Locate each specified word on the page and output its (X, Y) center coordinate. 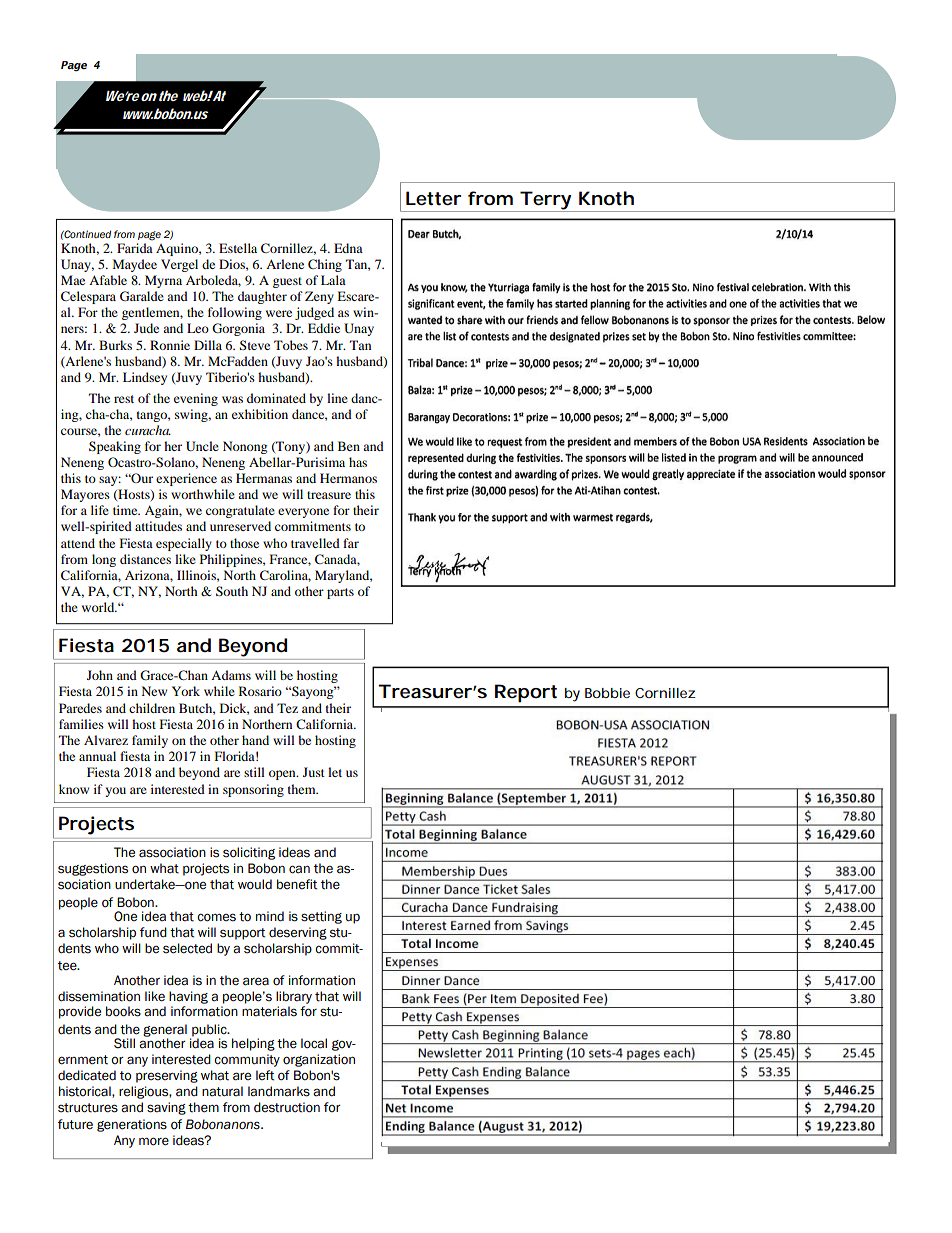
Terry (545, 201)
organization (319, 1060)
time (126, 510)
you (115, 792)
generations (132, 1125)
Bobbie (607, 693)
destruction (287, 1107)
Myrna (163, 281)
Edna (348, 248)
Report (526, 693)
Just (314, 772)
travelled (315, 543)
